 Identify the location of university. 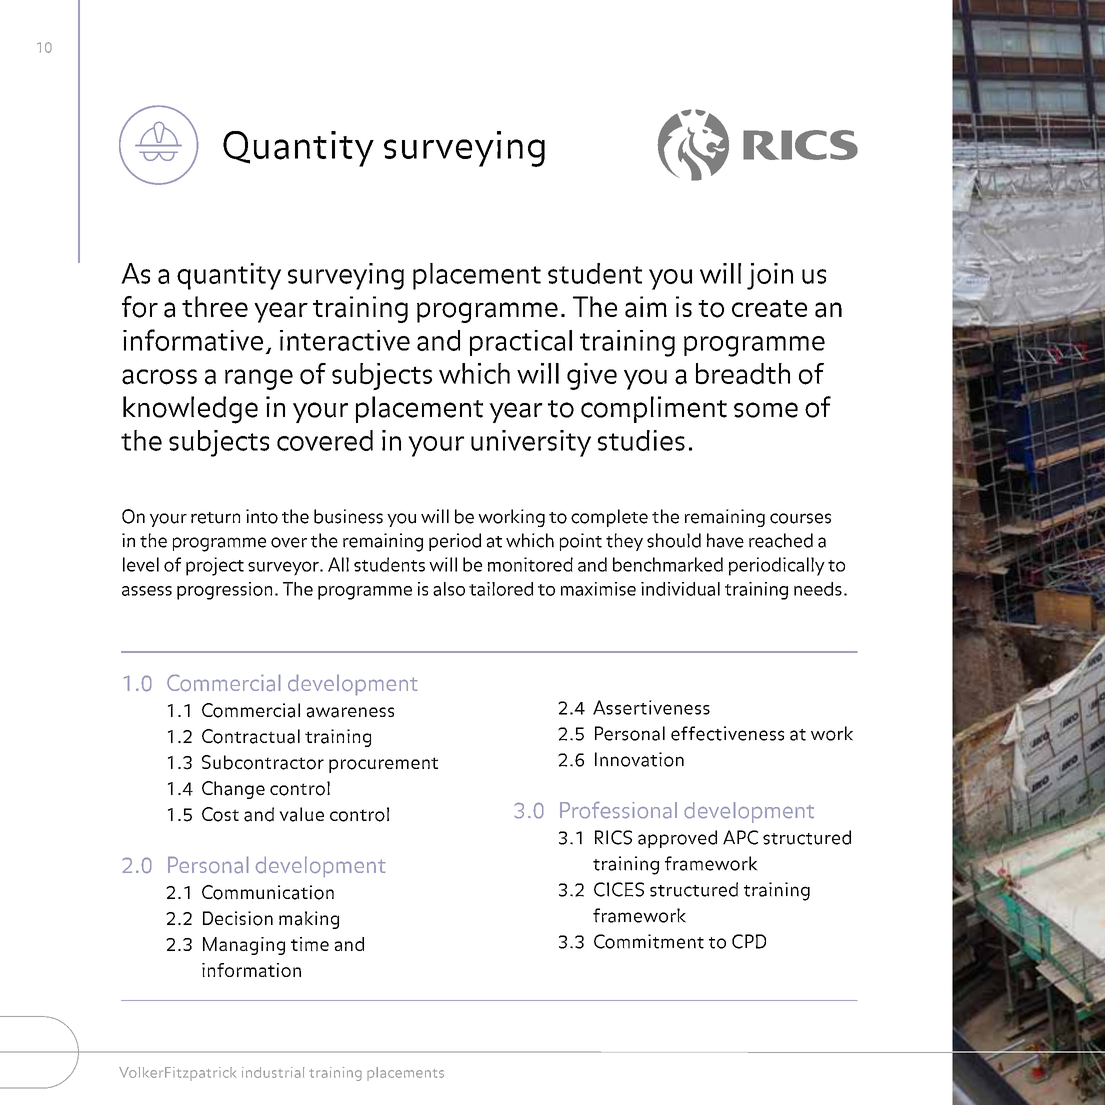
(531, 443).
